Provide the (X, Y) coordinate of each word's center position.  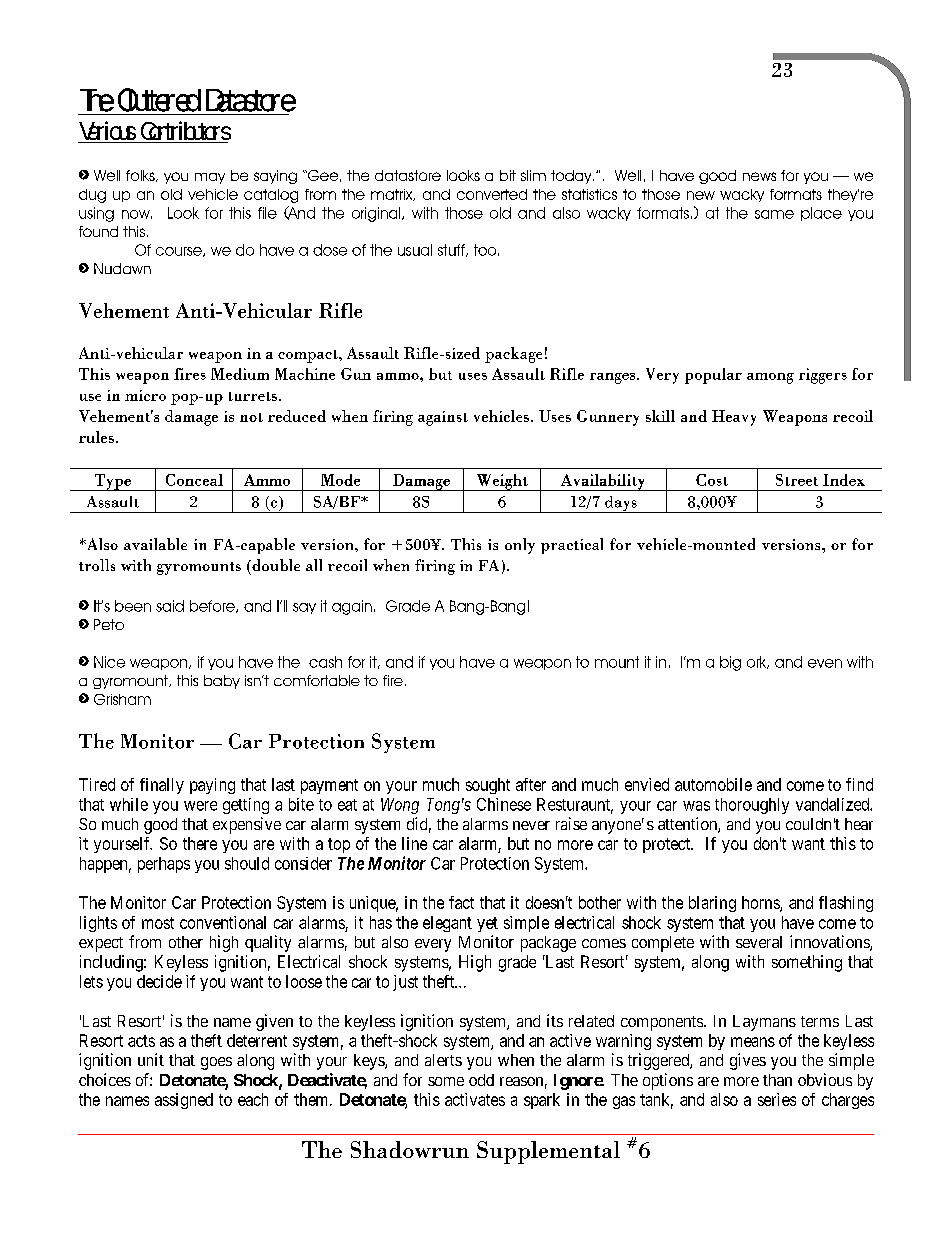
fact (461, 902)
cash (325, 662)
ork (758, 662)
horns (761, 903)
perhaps (164, 865)
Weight (502, 482)
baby (222, 682)
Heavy (734, 418)
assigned (184, 1101)
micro (145, 395)
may (210, 178)
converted (492, 194)
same (774, 214)
